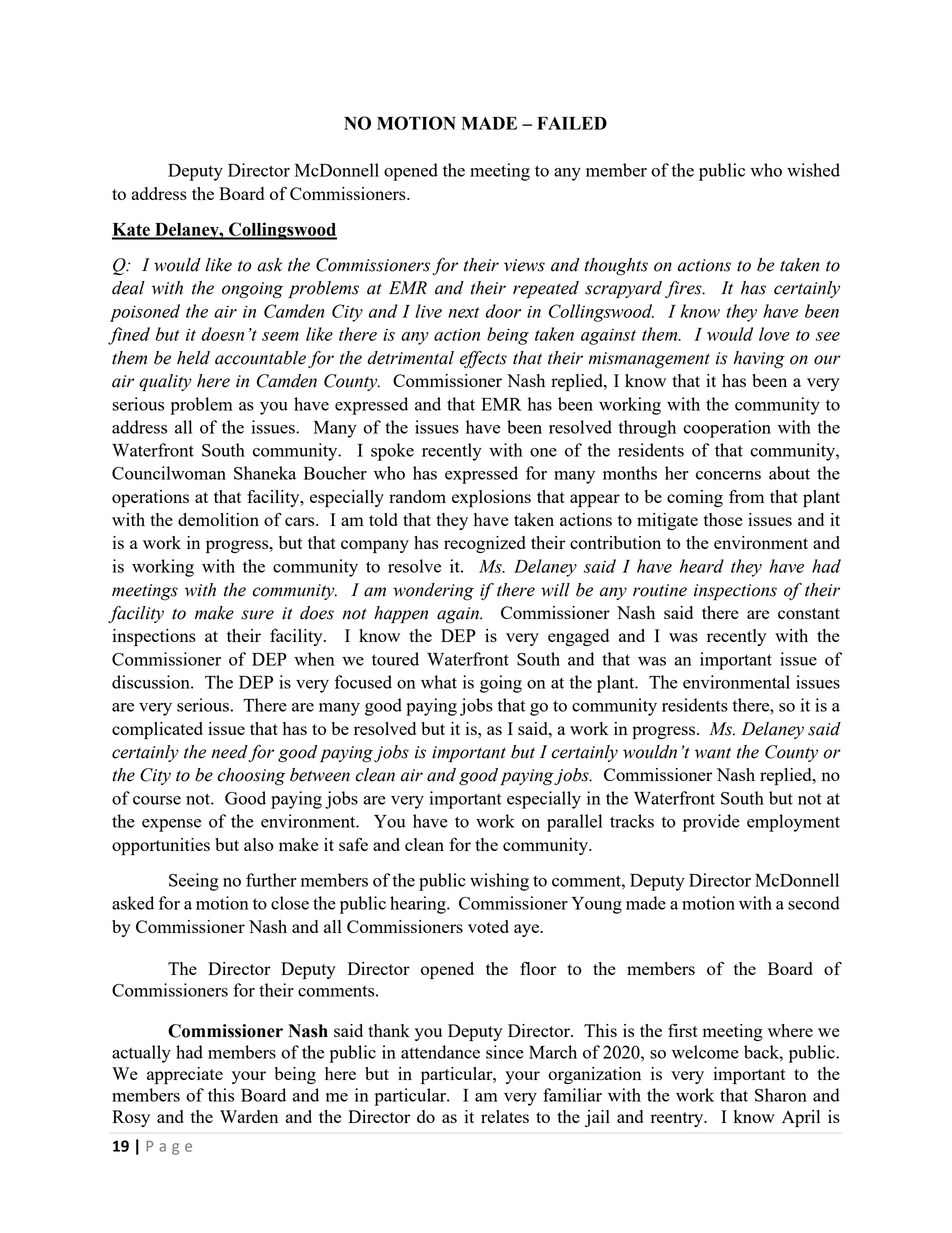 The image size is (952, 1233). I want to click on need, so click(230, 753).
